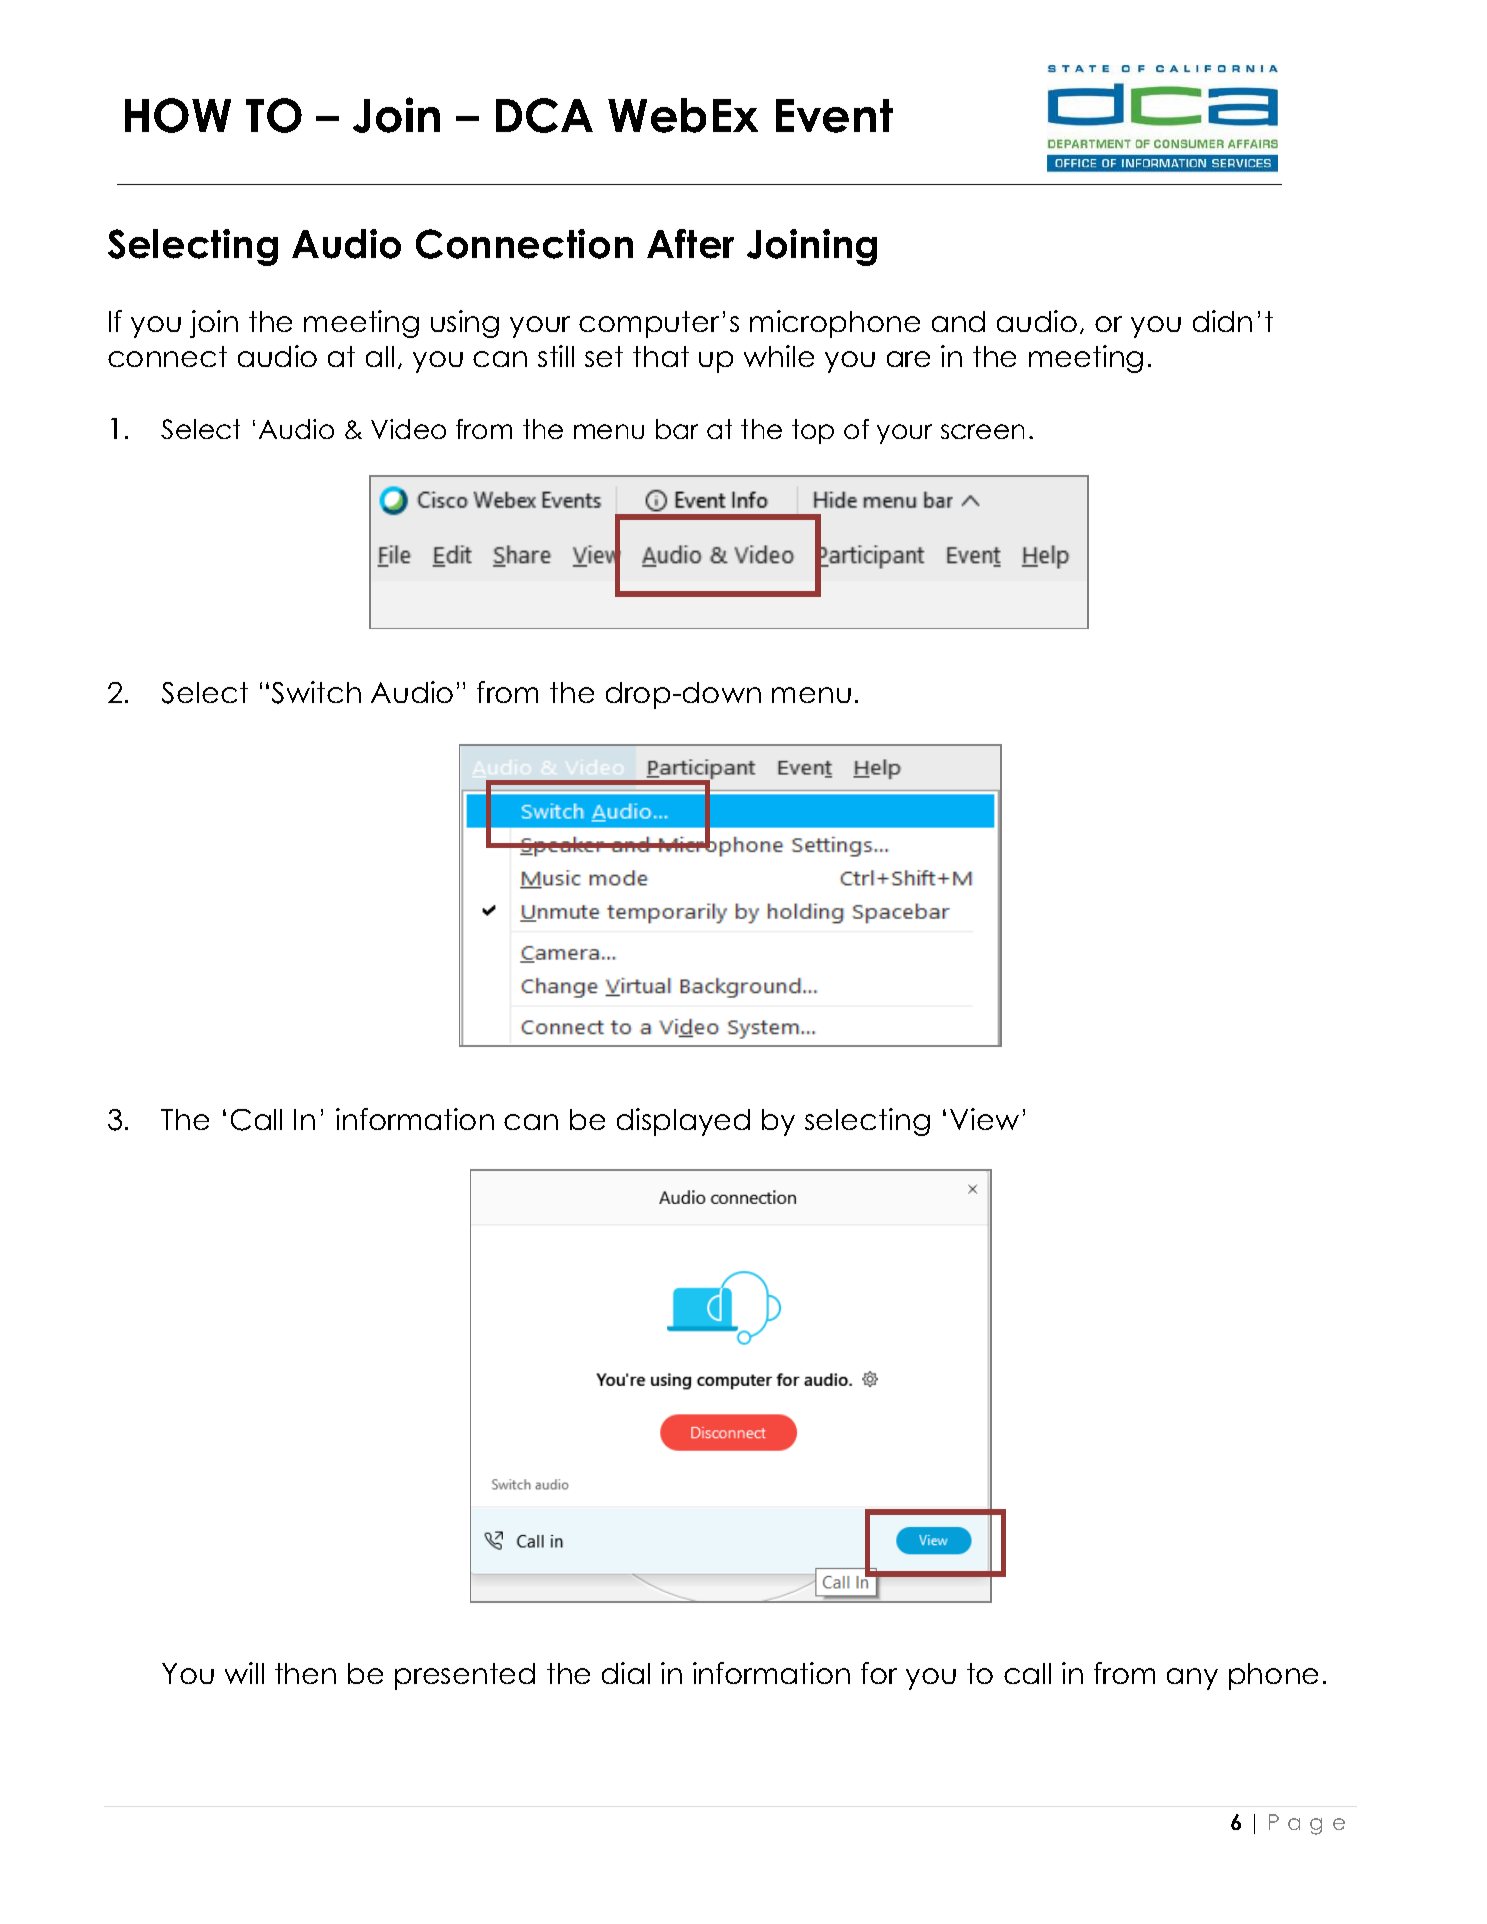  What do you see at coordinates (958, 321) in the page?
I see `and` at bounding box center [958, 321].
